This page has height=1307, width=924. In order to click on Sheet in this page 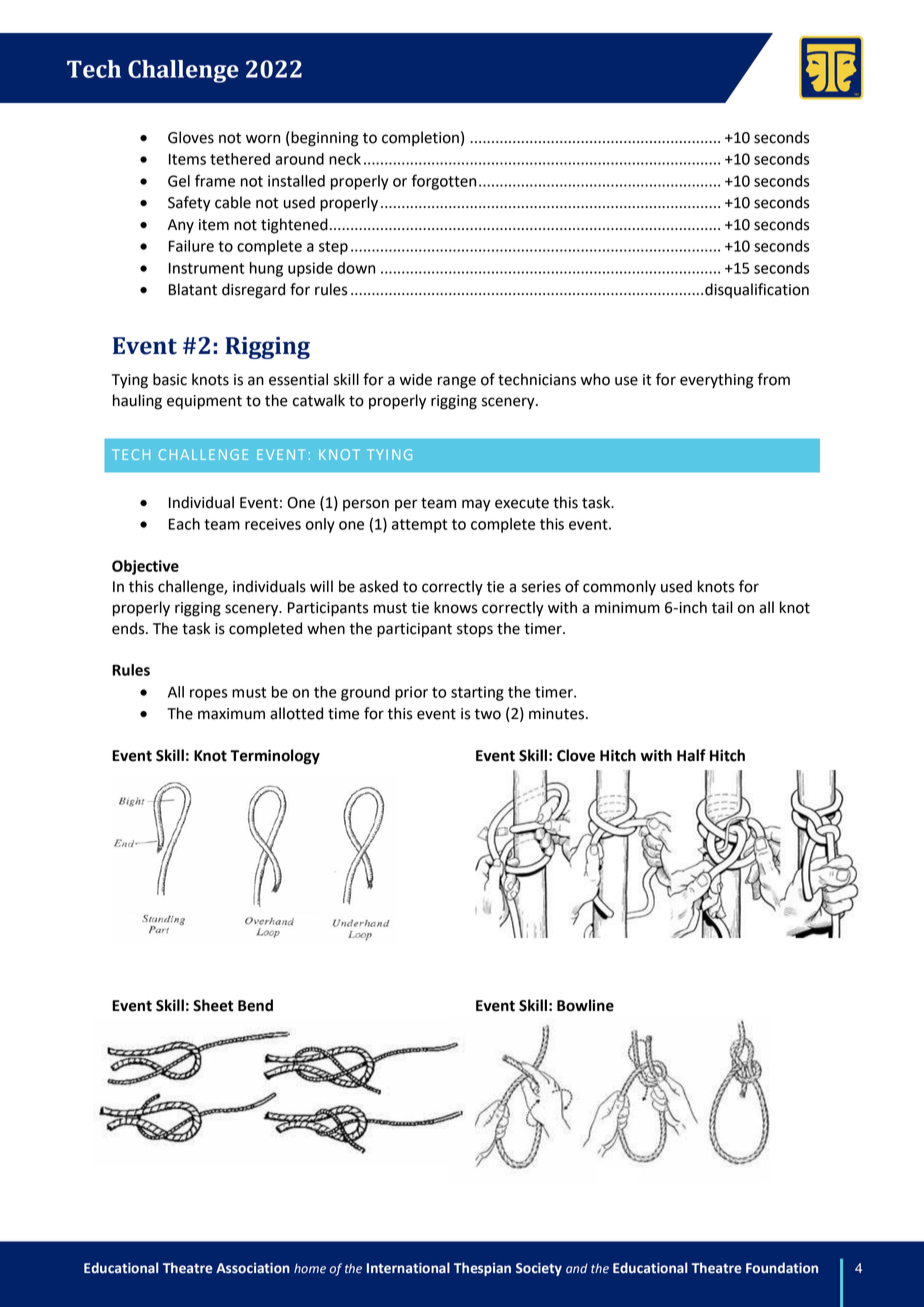, I will do `click(213, 1005)`.
